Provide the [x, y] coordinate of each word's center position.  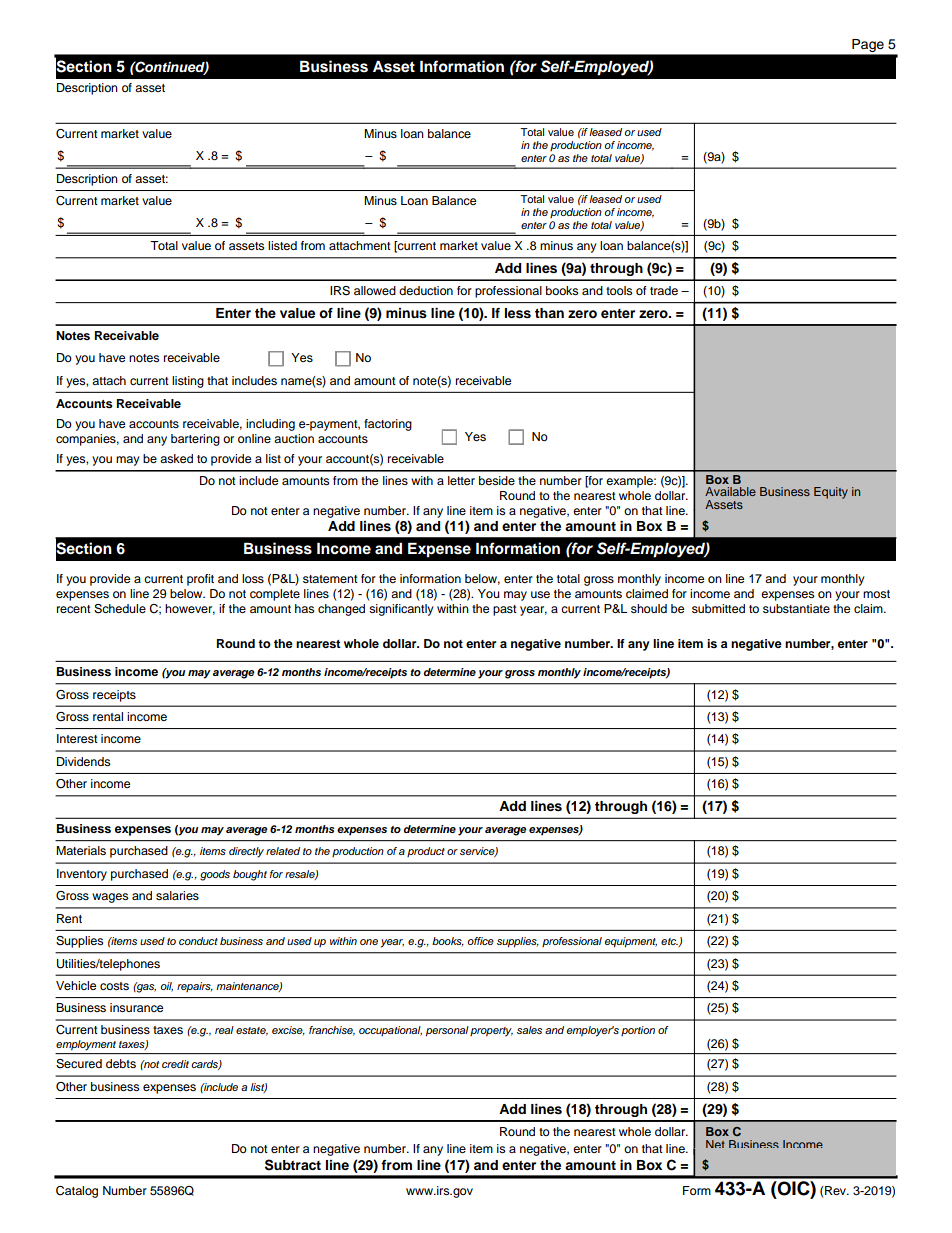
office [481, 941]
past [505, 610]
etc [670, 942]
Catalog [77, 1192]
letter [461, 480]
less [518, 313]
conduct [198, 941]
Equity [831, 493]
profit [200, 580]
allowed [375, 290]
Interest [77, 738]
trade [664, 290]
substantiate [796, 608]
